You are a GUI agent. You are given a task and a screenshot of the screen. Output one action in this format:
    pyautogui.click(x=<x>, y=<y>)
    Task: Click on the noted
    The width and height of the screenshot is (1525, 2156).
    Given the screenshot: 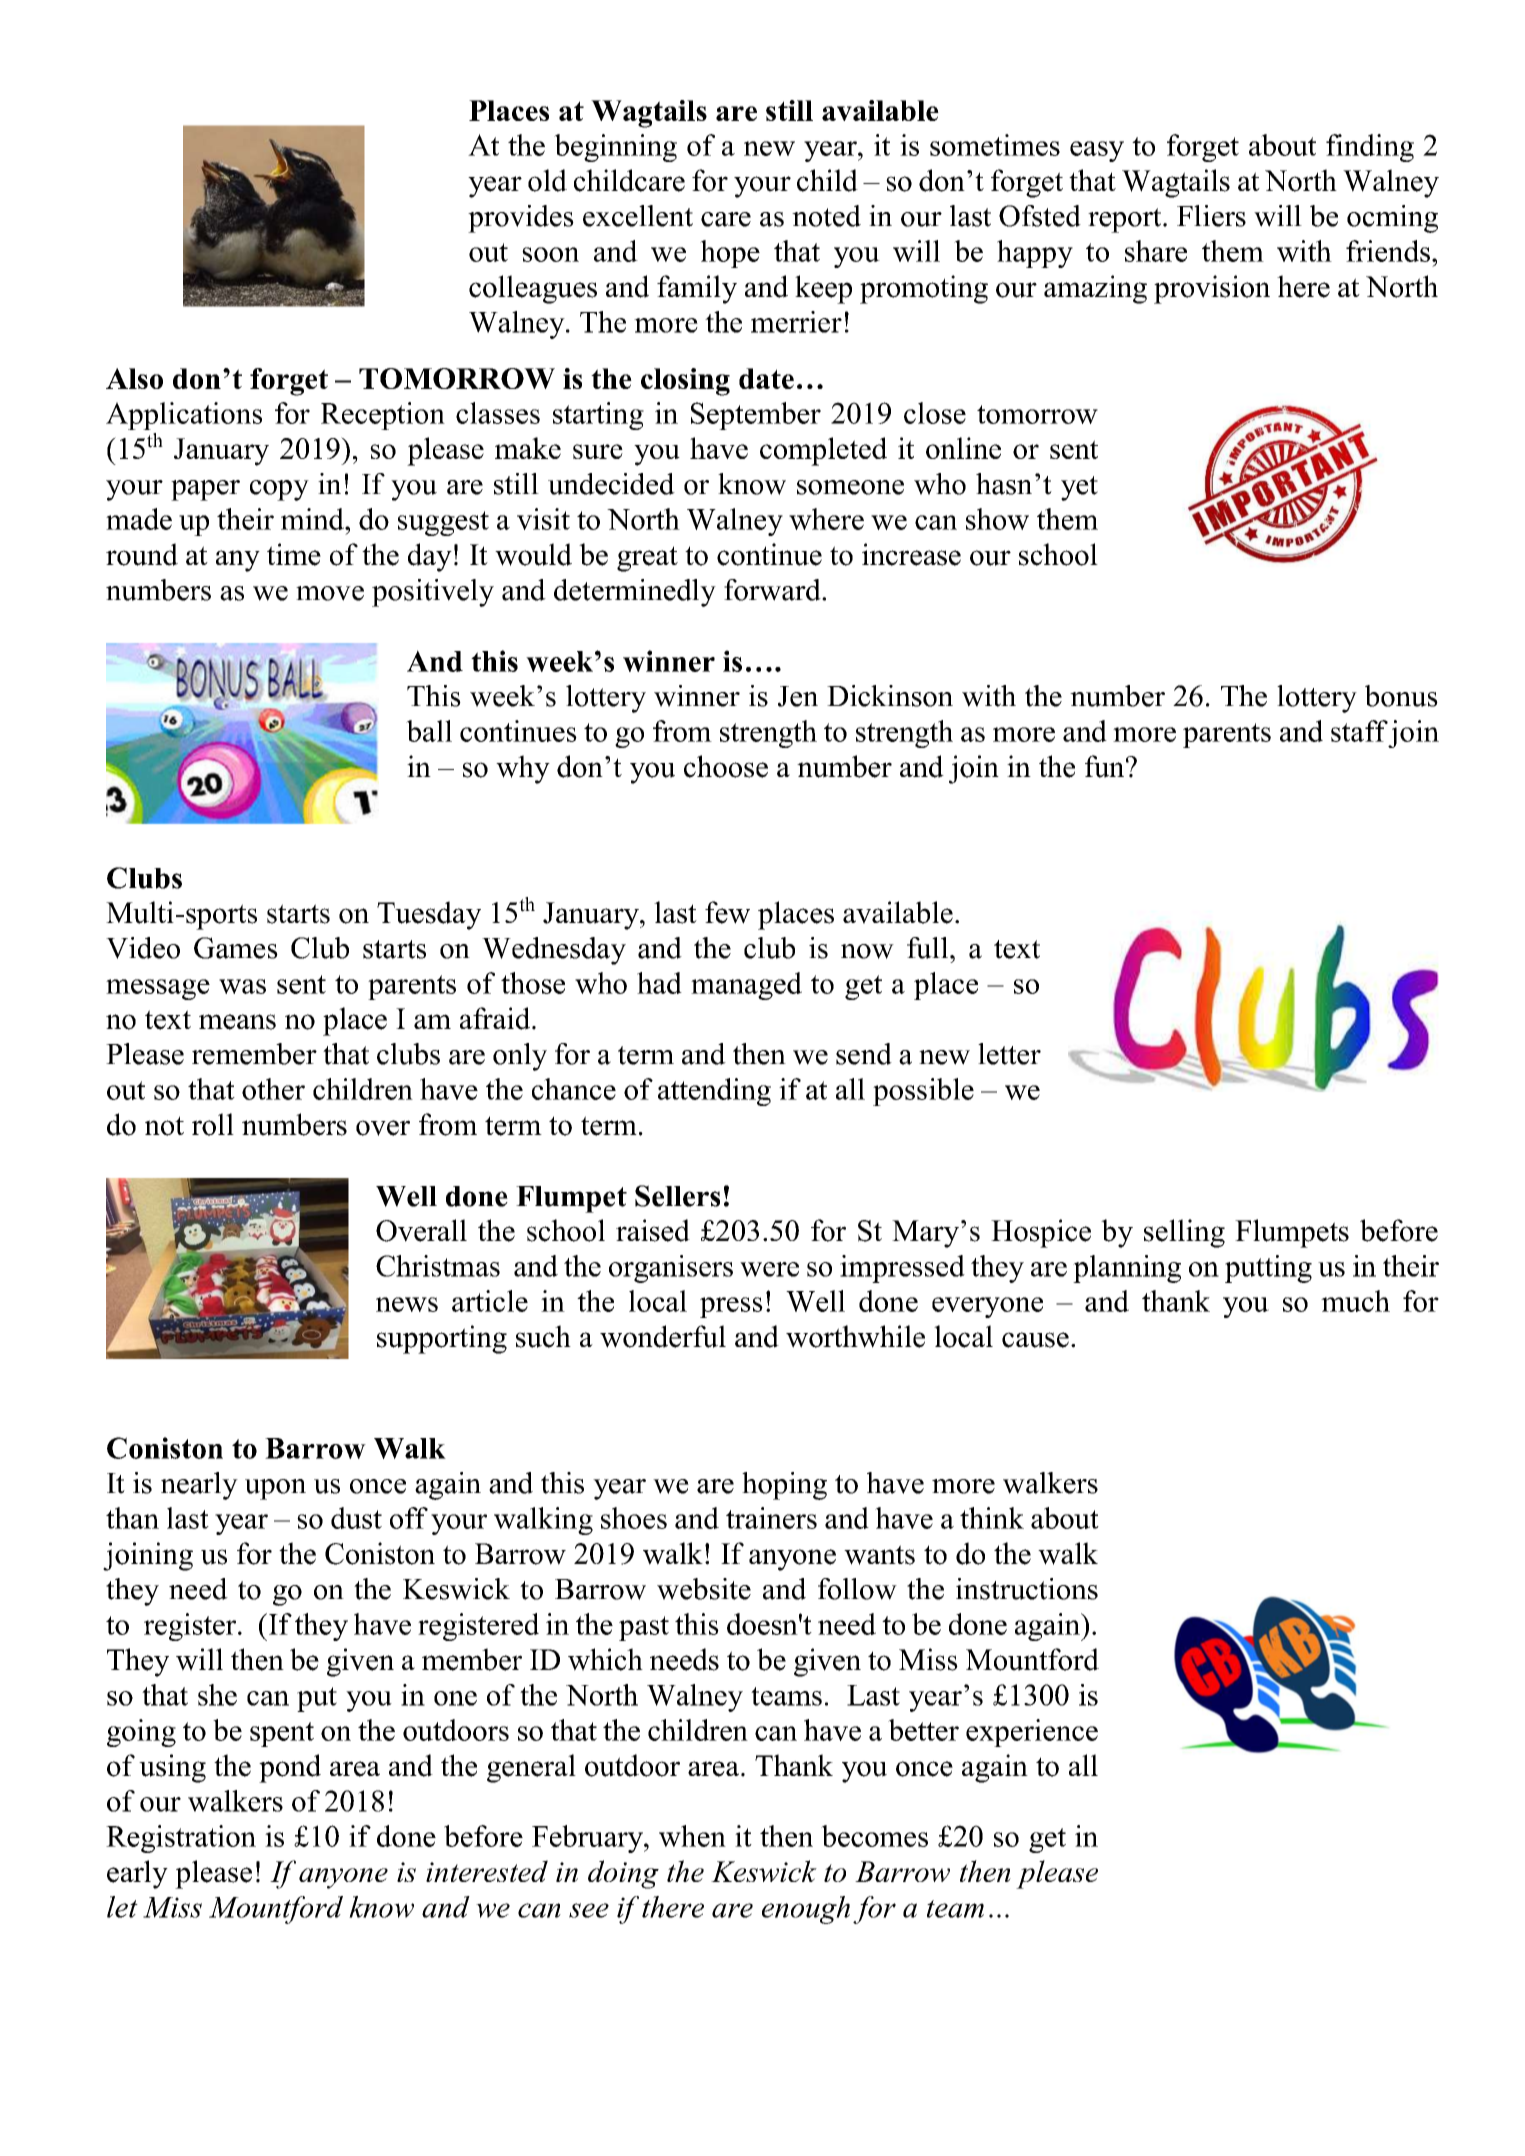 What is the action you would take?
    pyautogui.click(x=826, y=216)
